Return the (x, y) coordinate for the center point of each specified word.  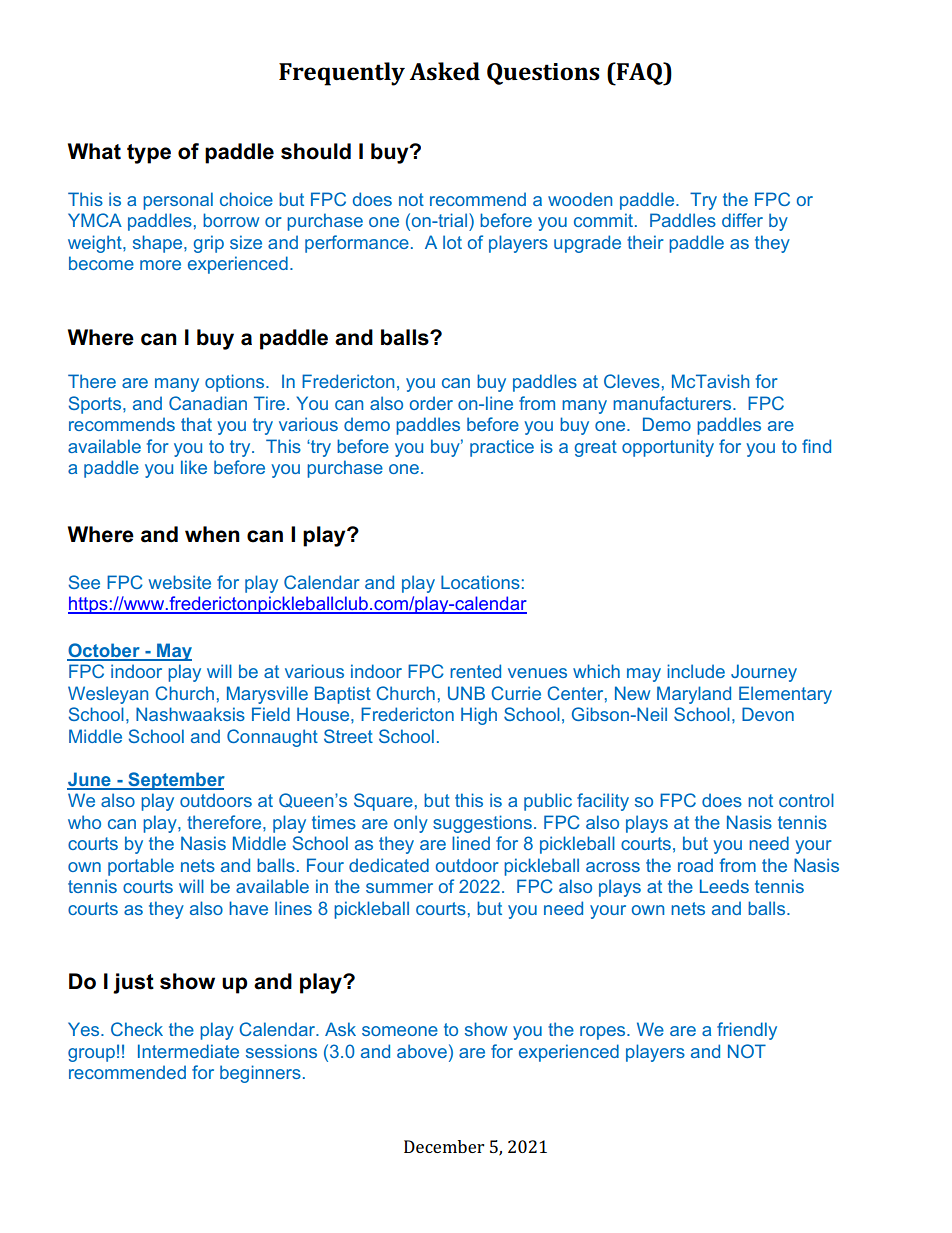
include (696, 671)
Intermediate (188, 1051)
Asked (445, 71)
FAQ (640, 74)
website (180, 582)
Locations (480, 582)
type (149, 154)
